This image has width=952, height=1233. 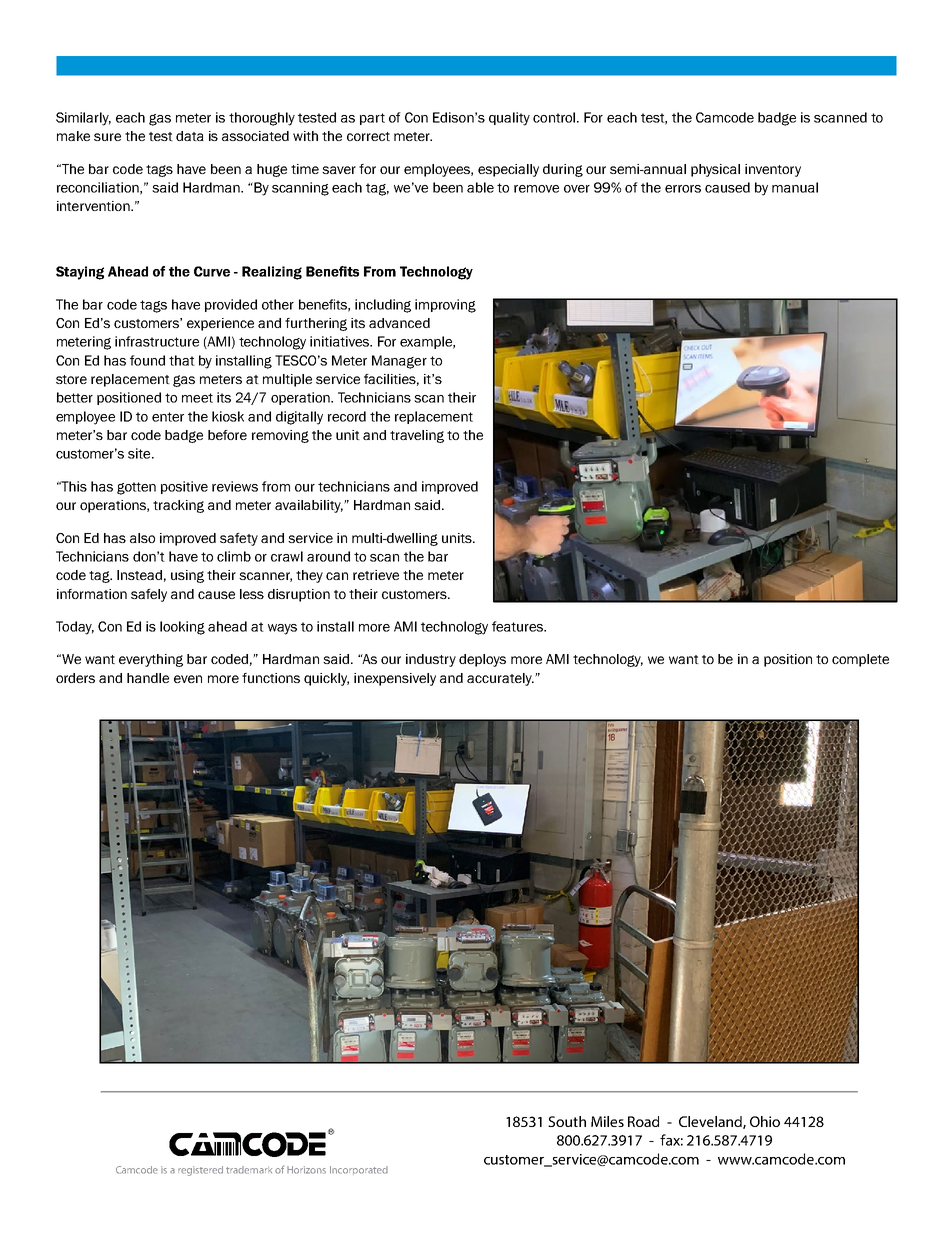 I want to click on South, so click(x=567, y=1121).
